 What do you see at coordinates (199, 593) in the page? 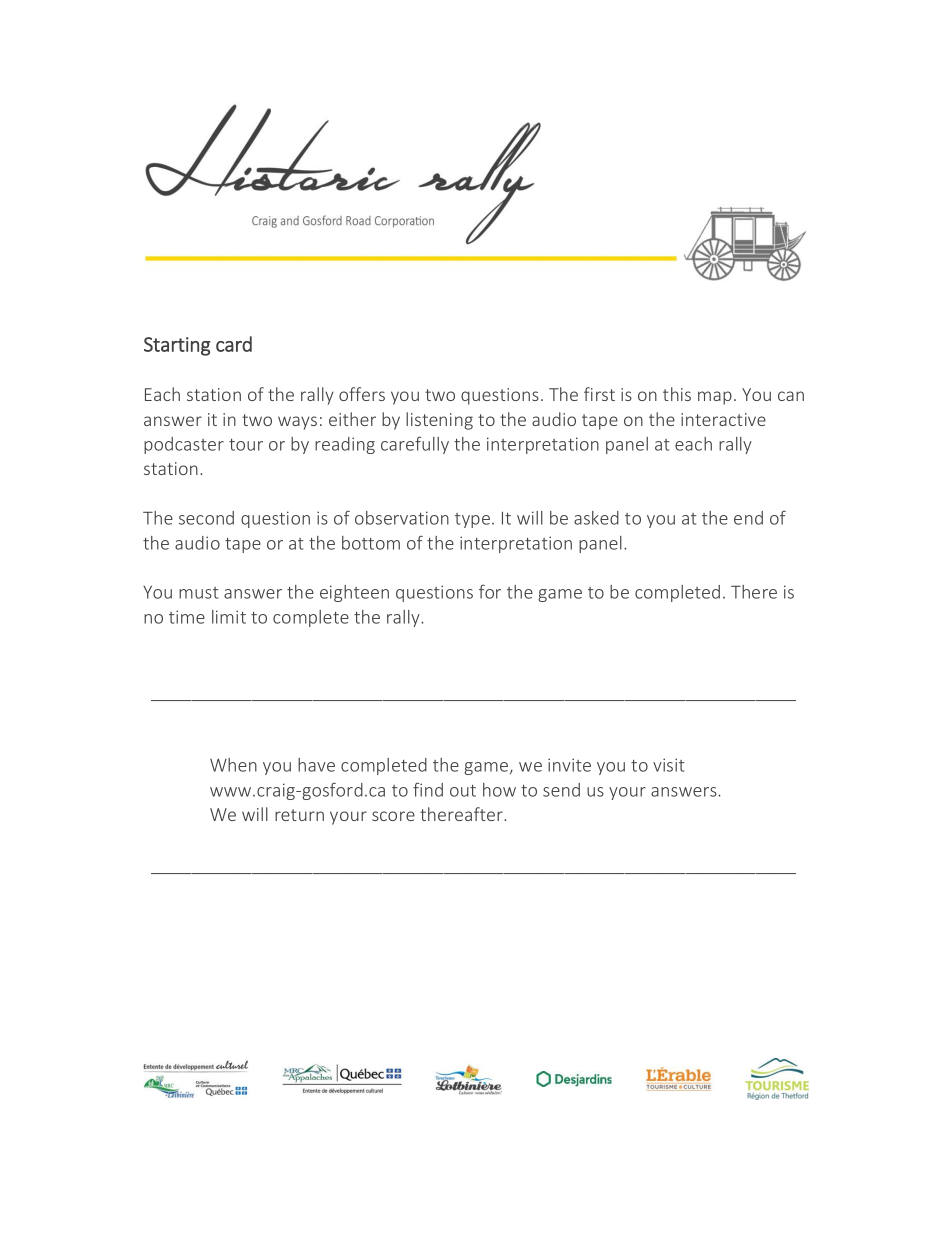
I see `must` at bounding box center [199, 593].
